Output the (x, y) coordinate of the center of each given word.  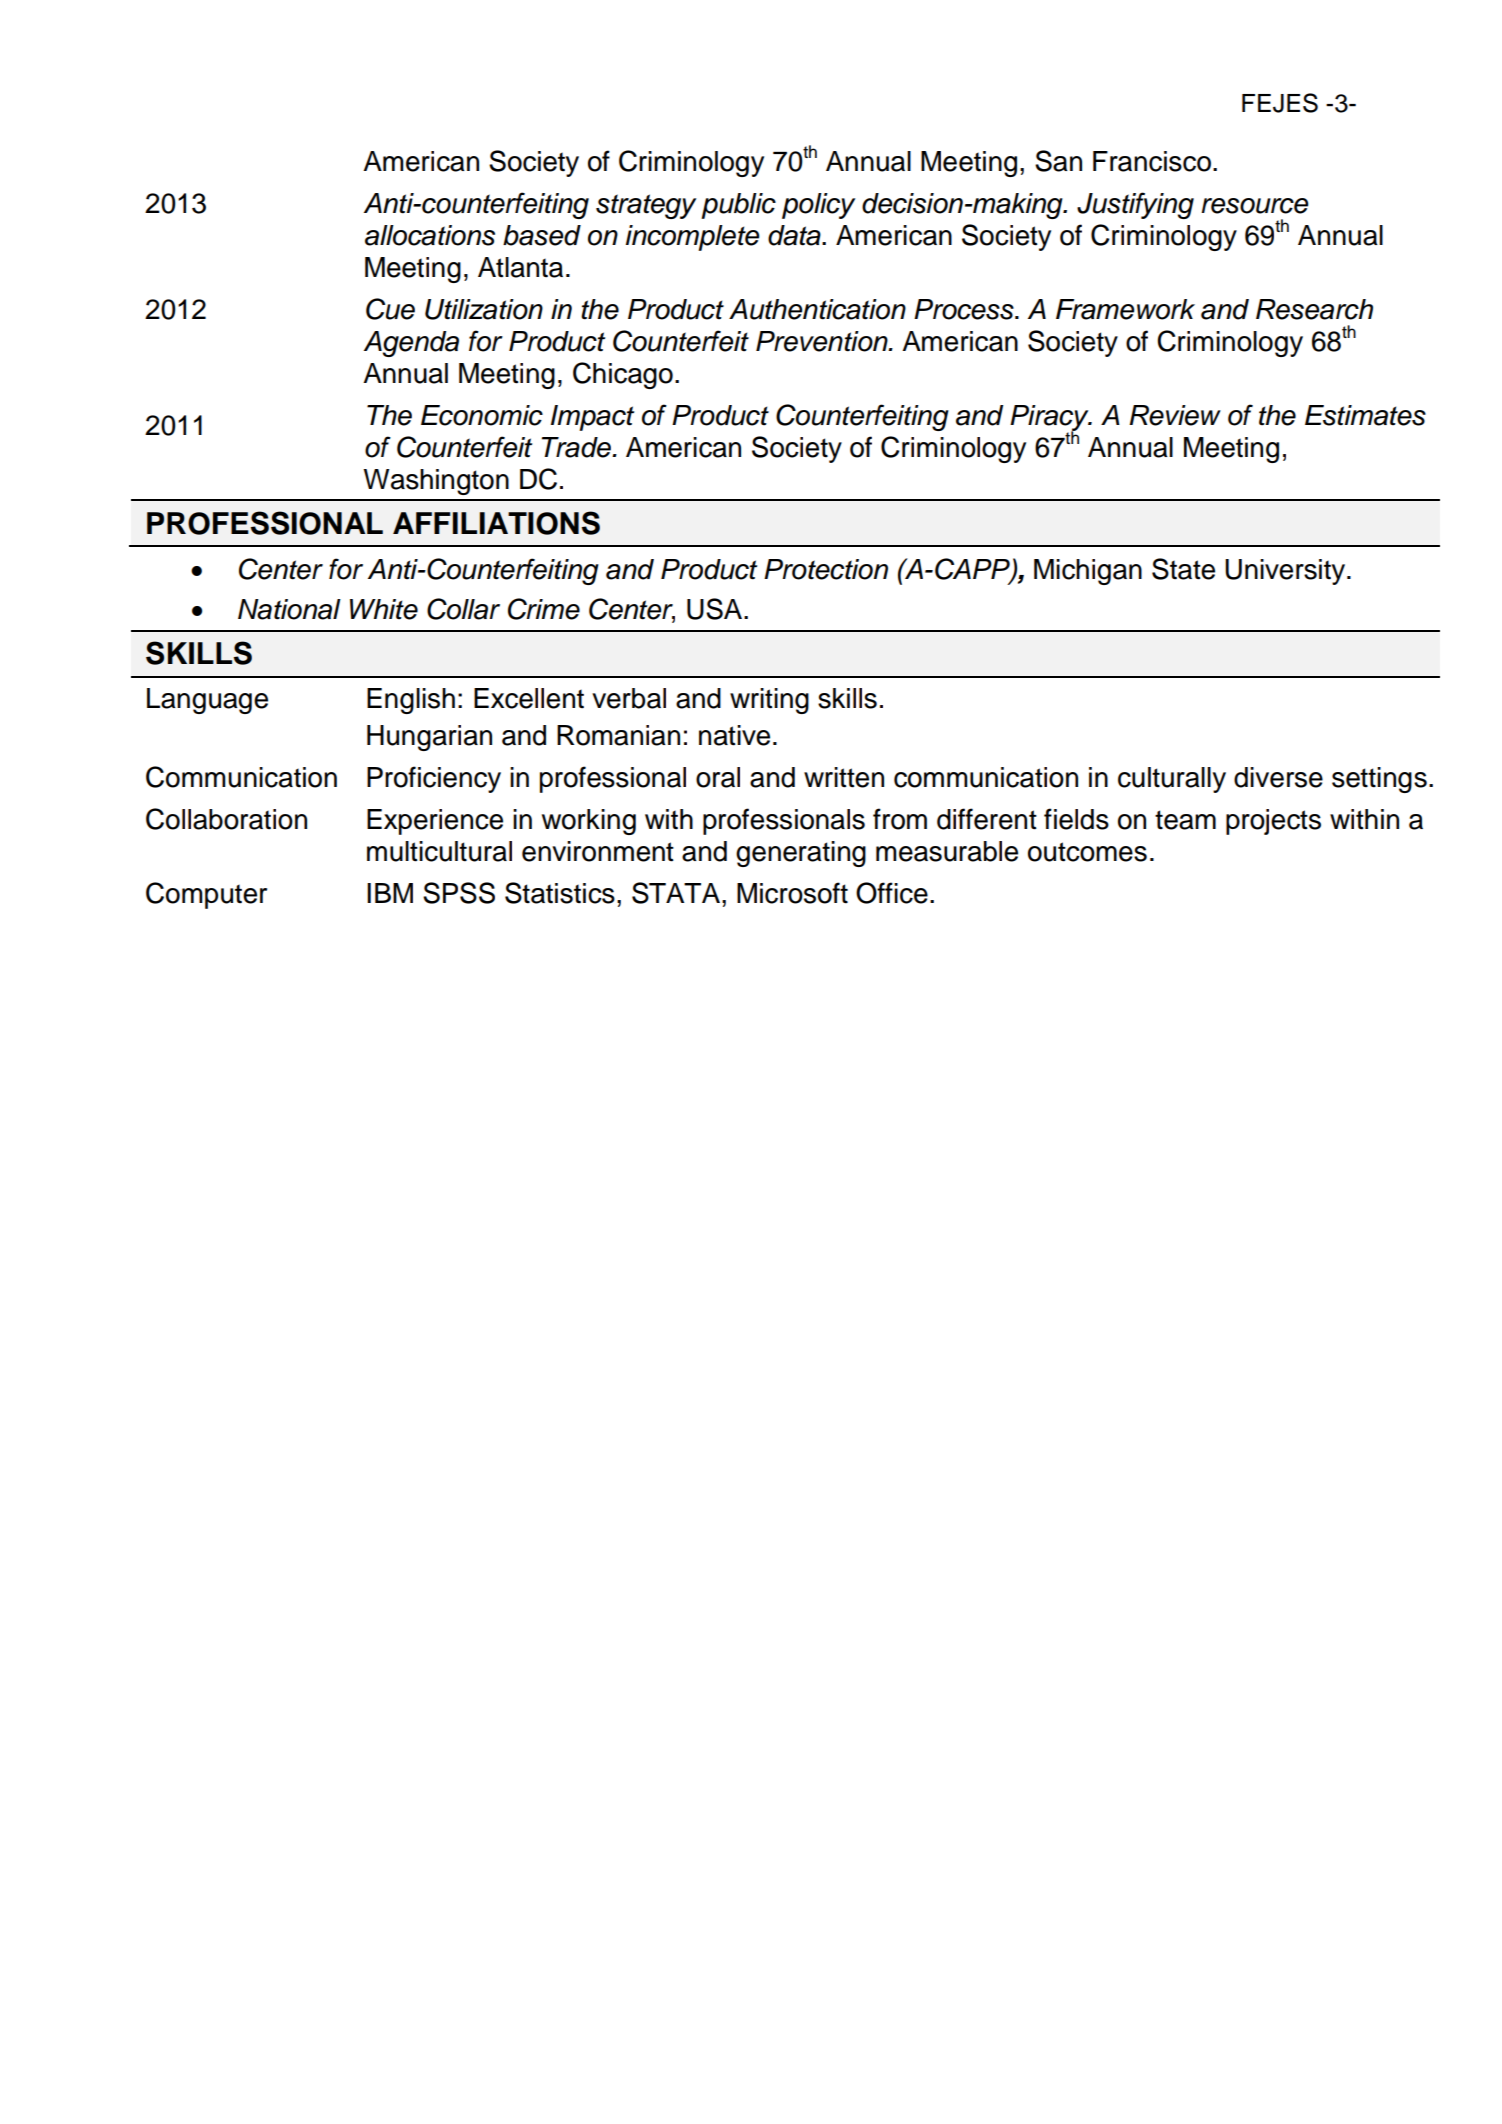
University (1286, 572)
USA (716, 609)
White (384, 609)
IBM (390, 893)
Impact (592, 418)
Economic (482, 415)
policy (818, 206)
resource (1254, 206)
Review (1175, 415)
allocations (430, 235)
